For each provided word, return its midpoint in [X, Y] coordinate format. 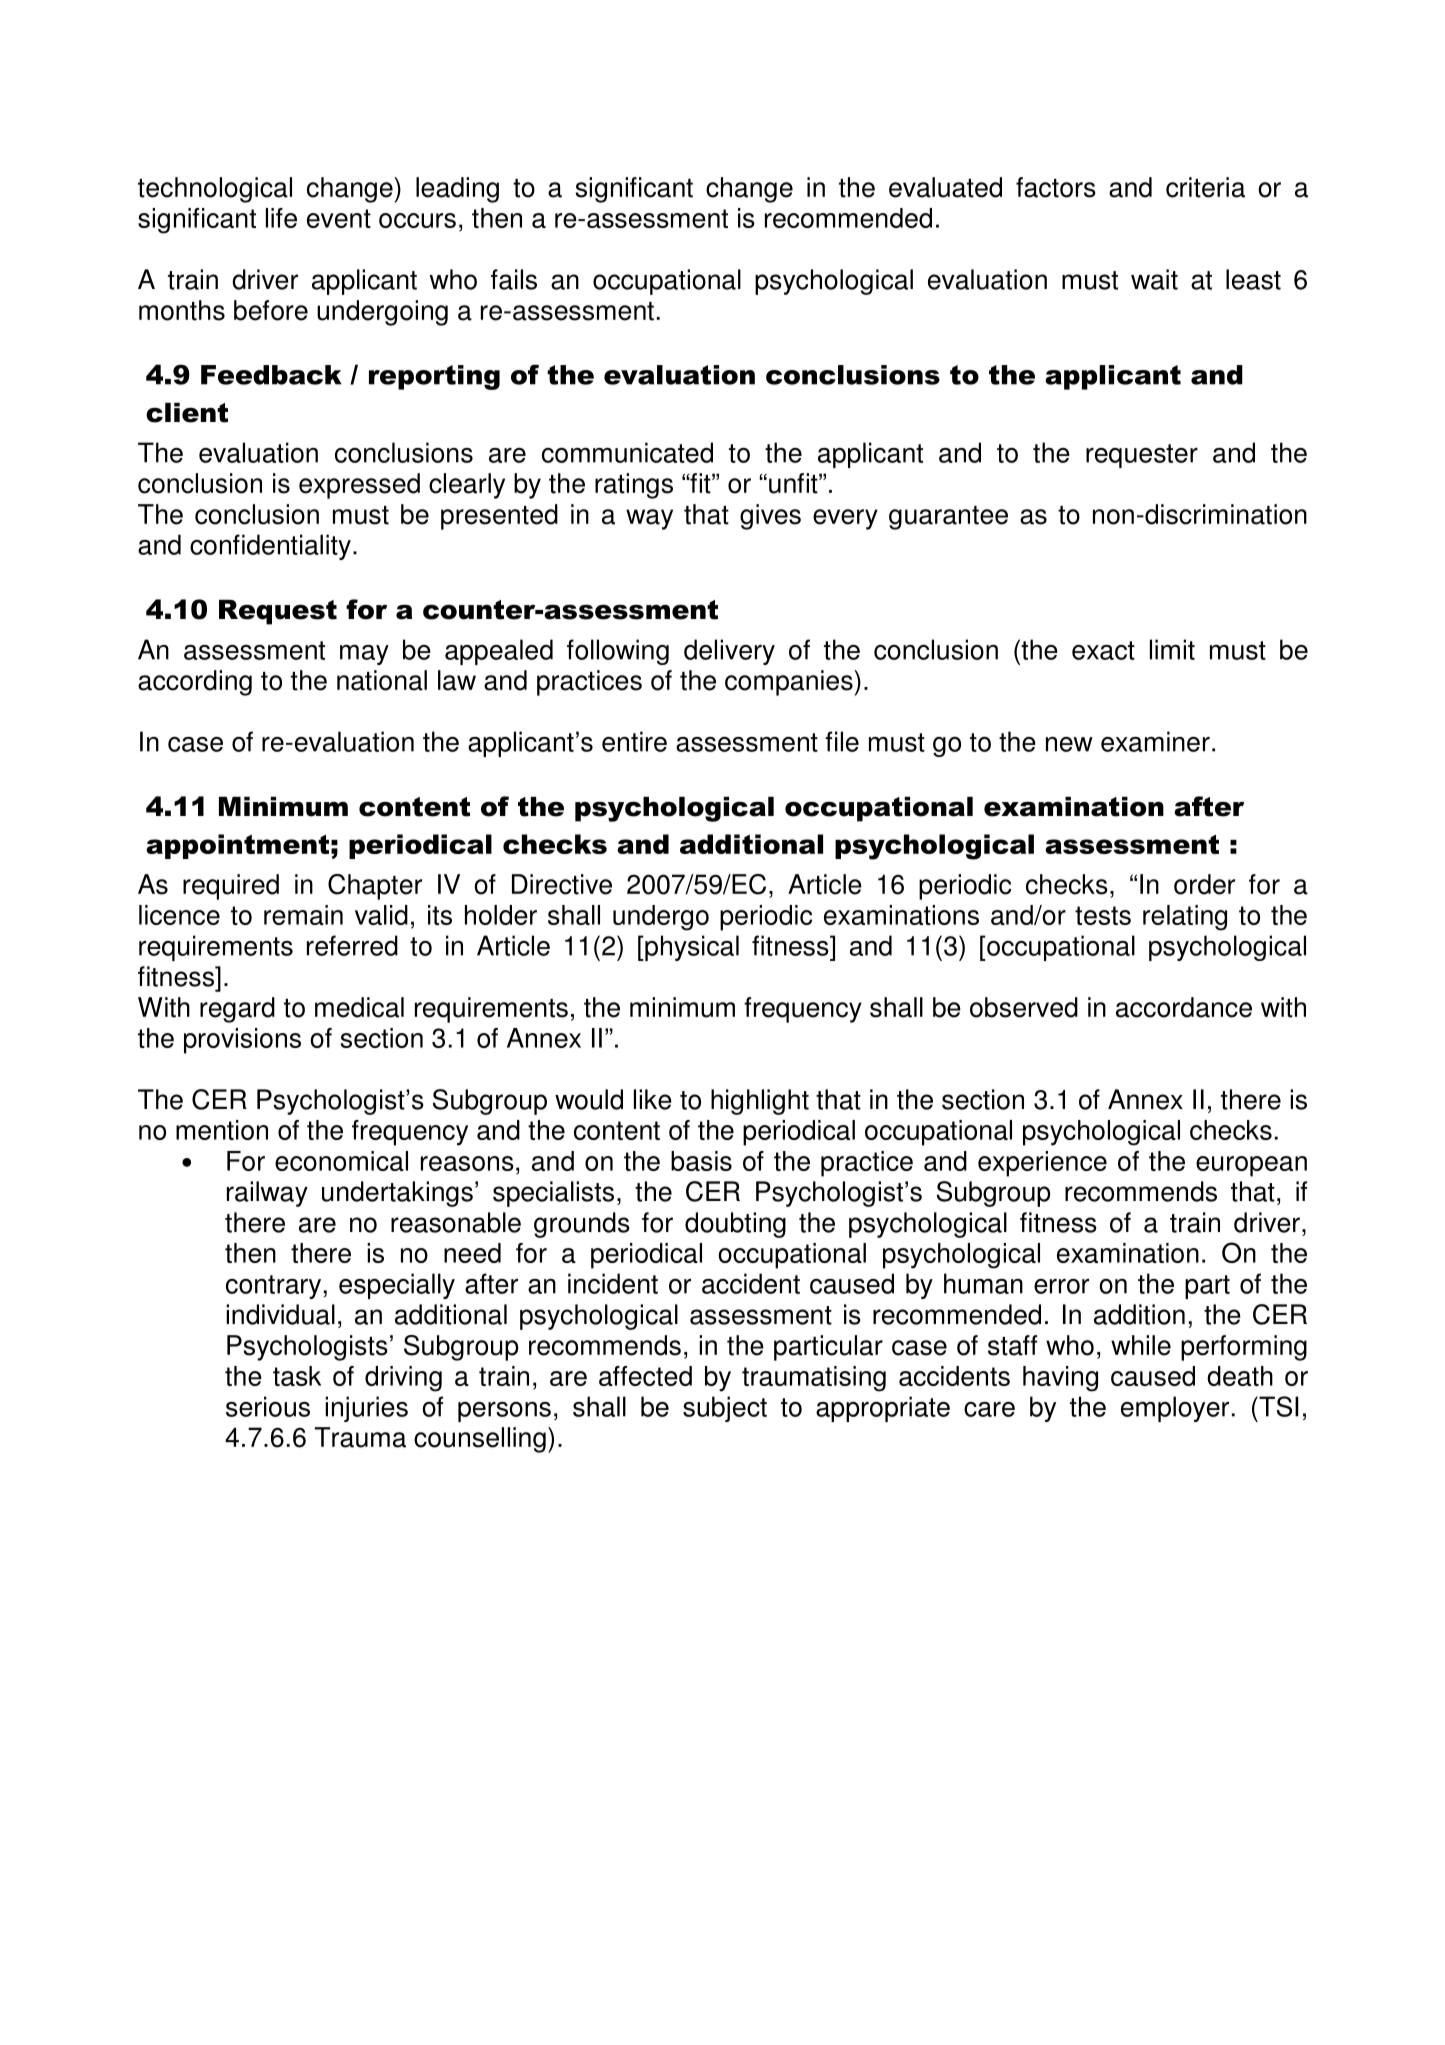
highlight [760, 1102]
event [339, 218]
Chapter [375, 887]
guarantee [948, 518]
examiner [1155, 741]
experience [1042, 1164]
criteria [1205, 187]
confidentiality [270, 547]
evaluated [945, 187]
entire [634, 741]
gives [770, 517]
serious [268, 1406]
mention [222, 1130]
